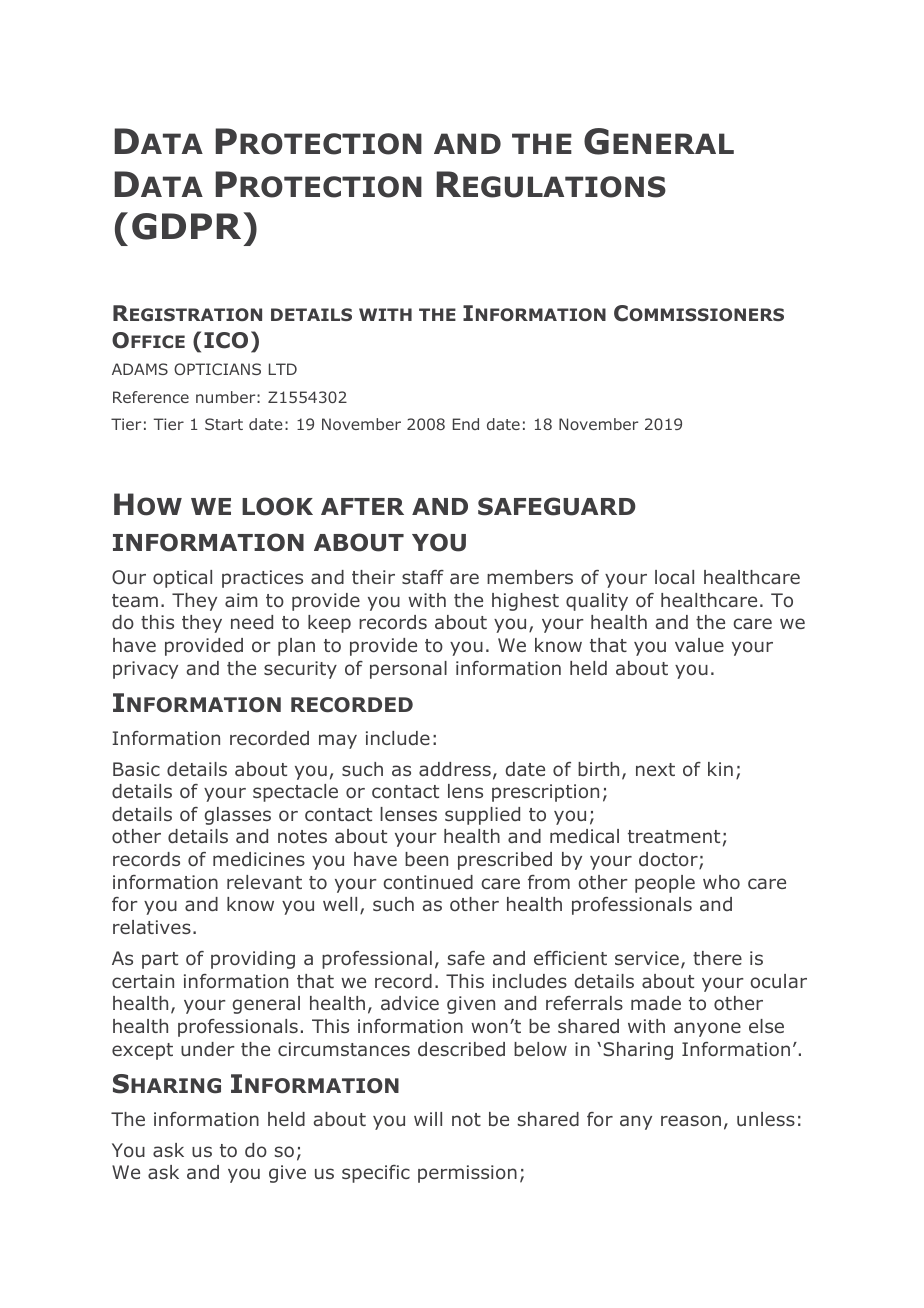 The image size is (924, 1308). What do you see at coordinates (408, 670) in the screenshot?
I see `personal` at bounding box center [408, 670].
